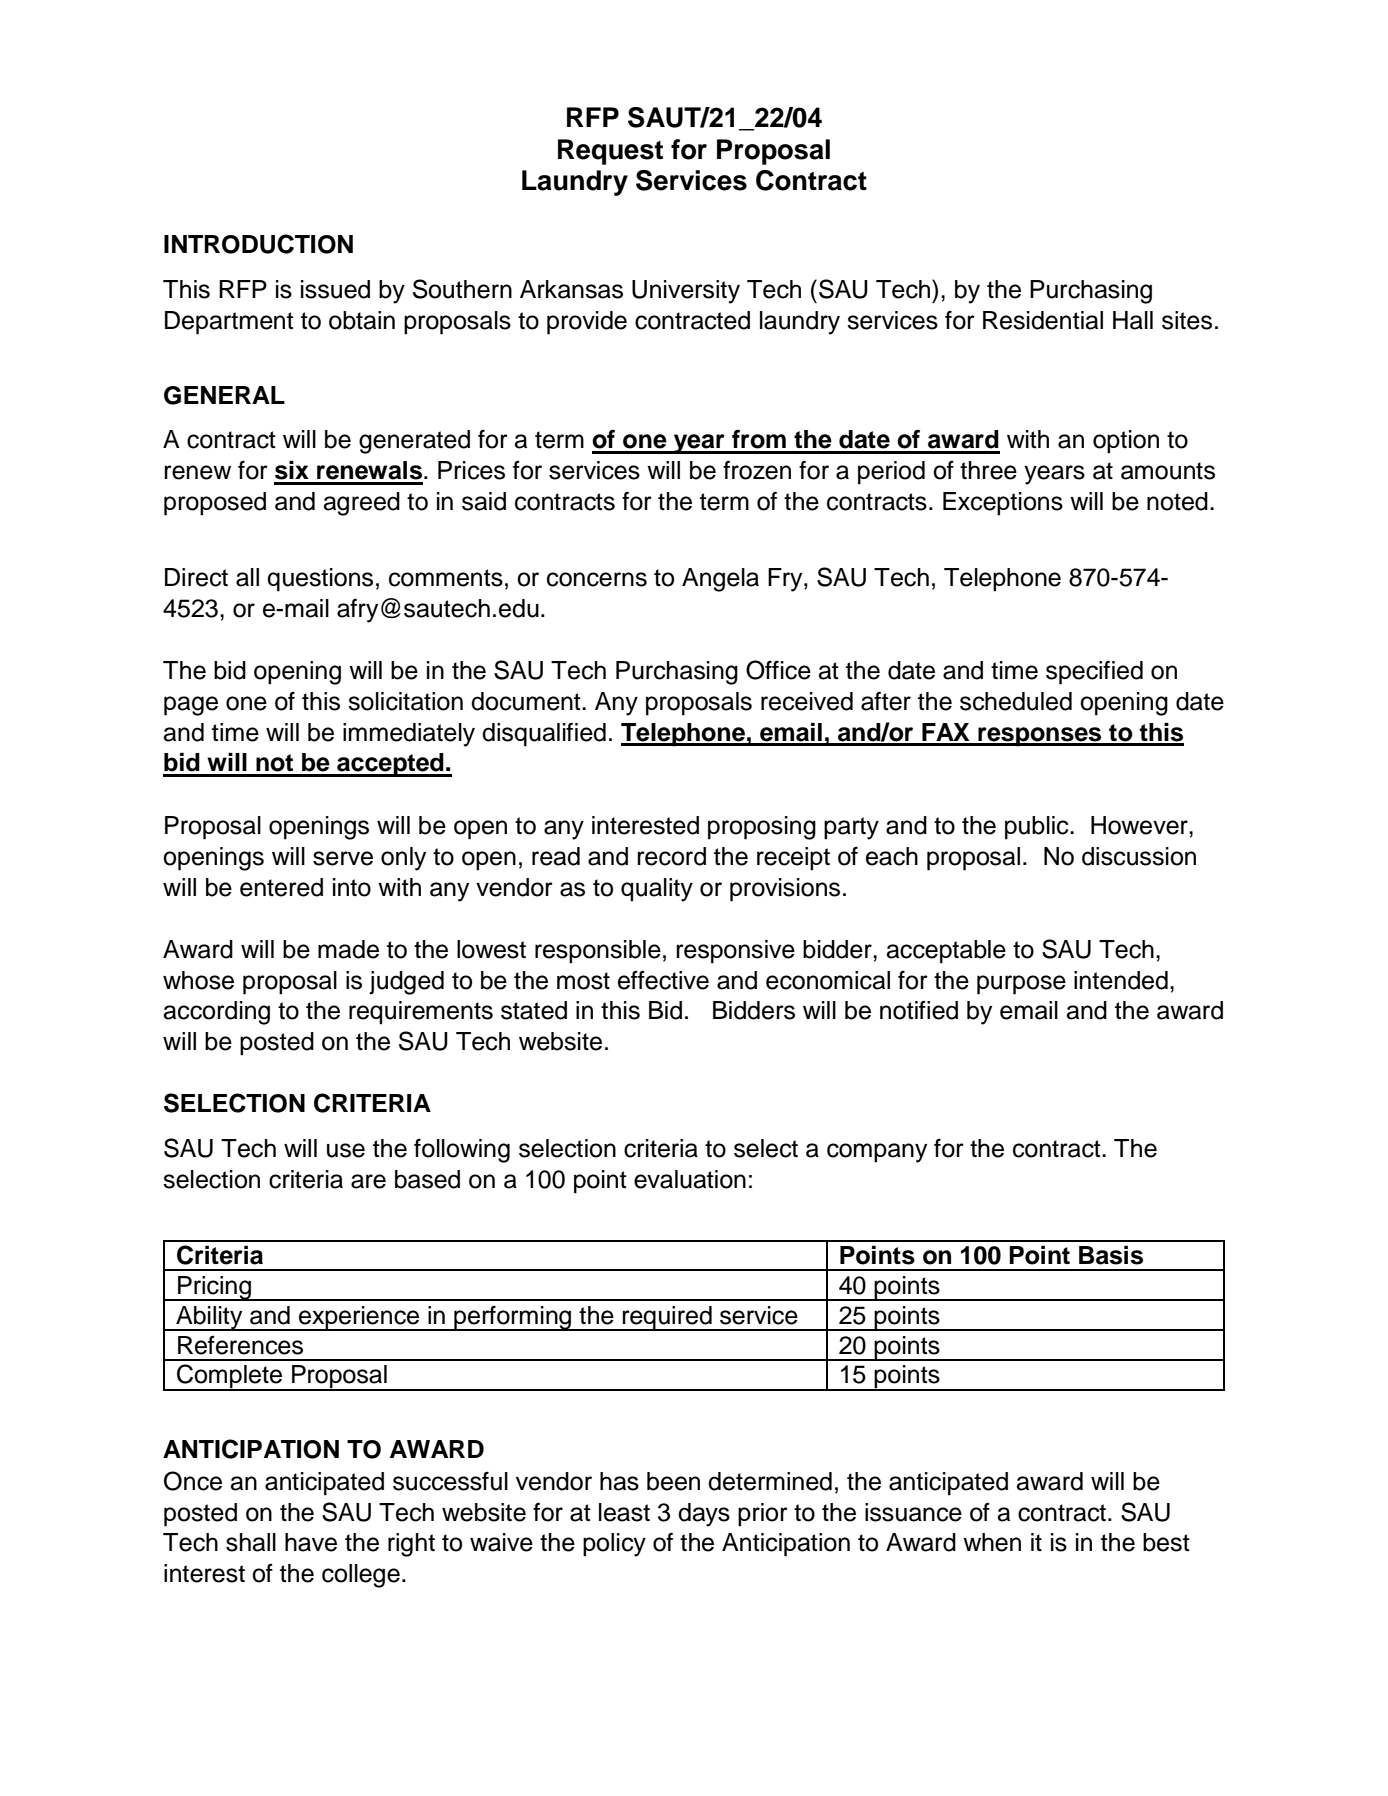  I want to click on Request, so click(610, 152).
